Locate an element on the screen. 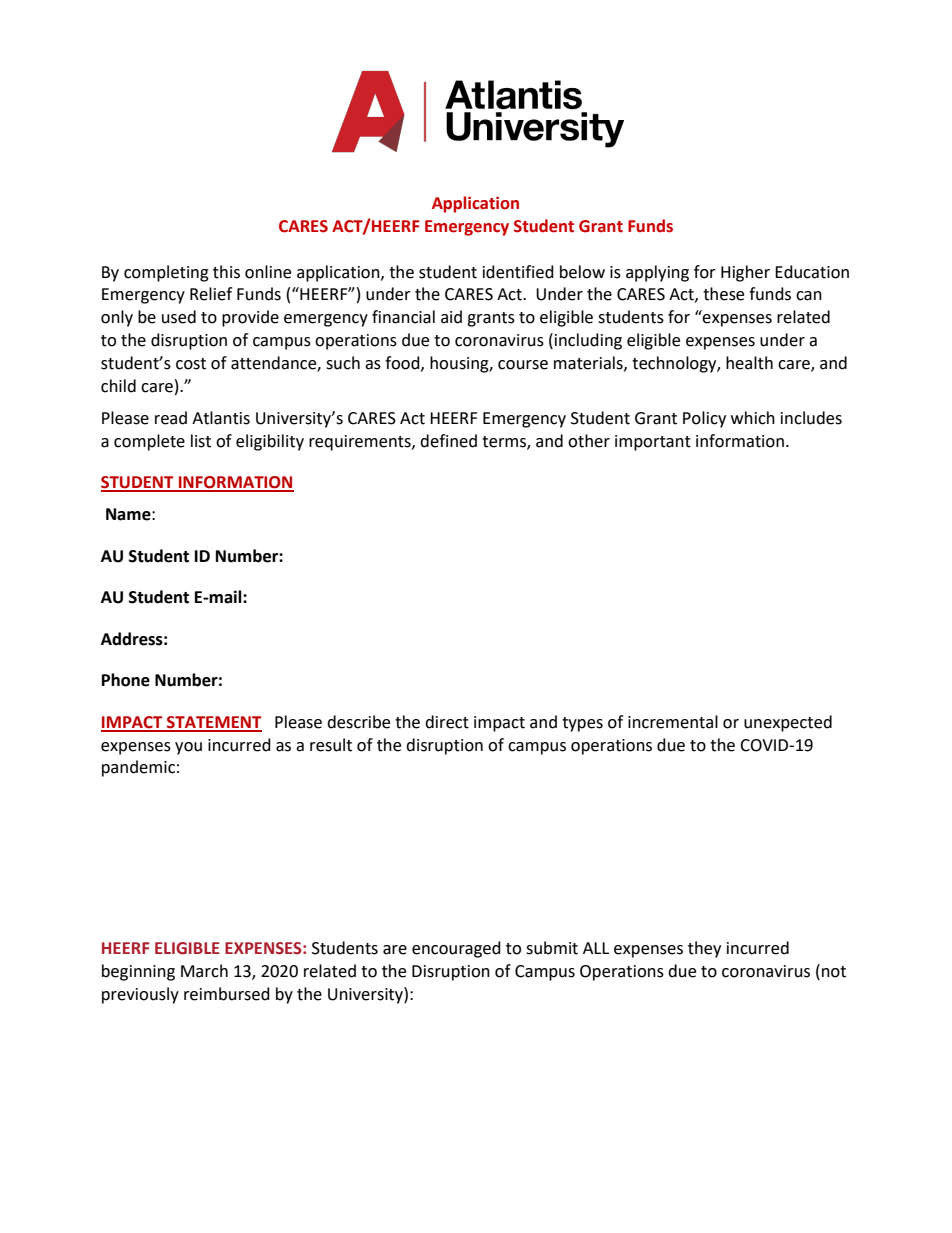  pandemic is located at coordinates (138, 768).
